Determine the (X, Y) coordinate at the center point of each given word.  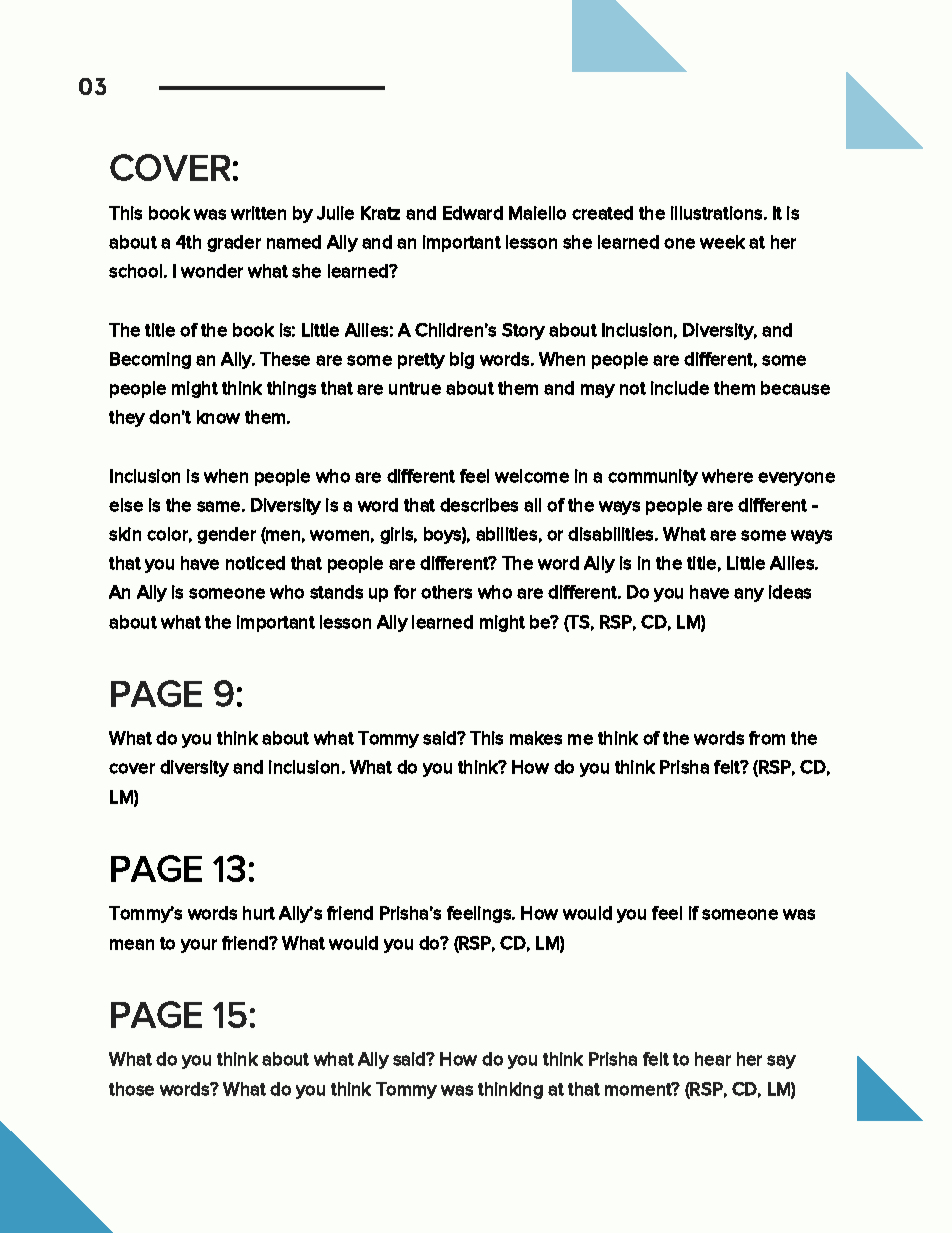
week (722, 242)
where (727, 476)
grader (234, 243)
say (781, 1062)
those (131, 1089)
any (749, 595)
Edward (473, 213)
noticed (255, 563)
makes (536, 738)
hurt (259, 913)
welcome (532, 476)
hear (713, 1059)
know (218, 417)
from (767, 738)
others (446, 592)
